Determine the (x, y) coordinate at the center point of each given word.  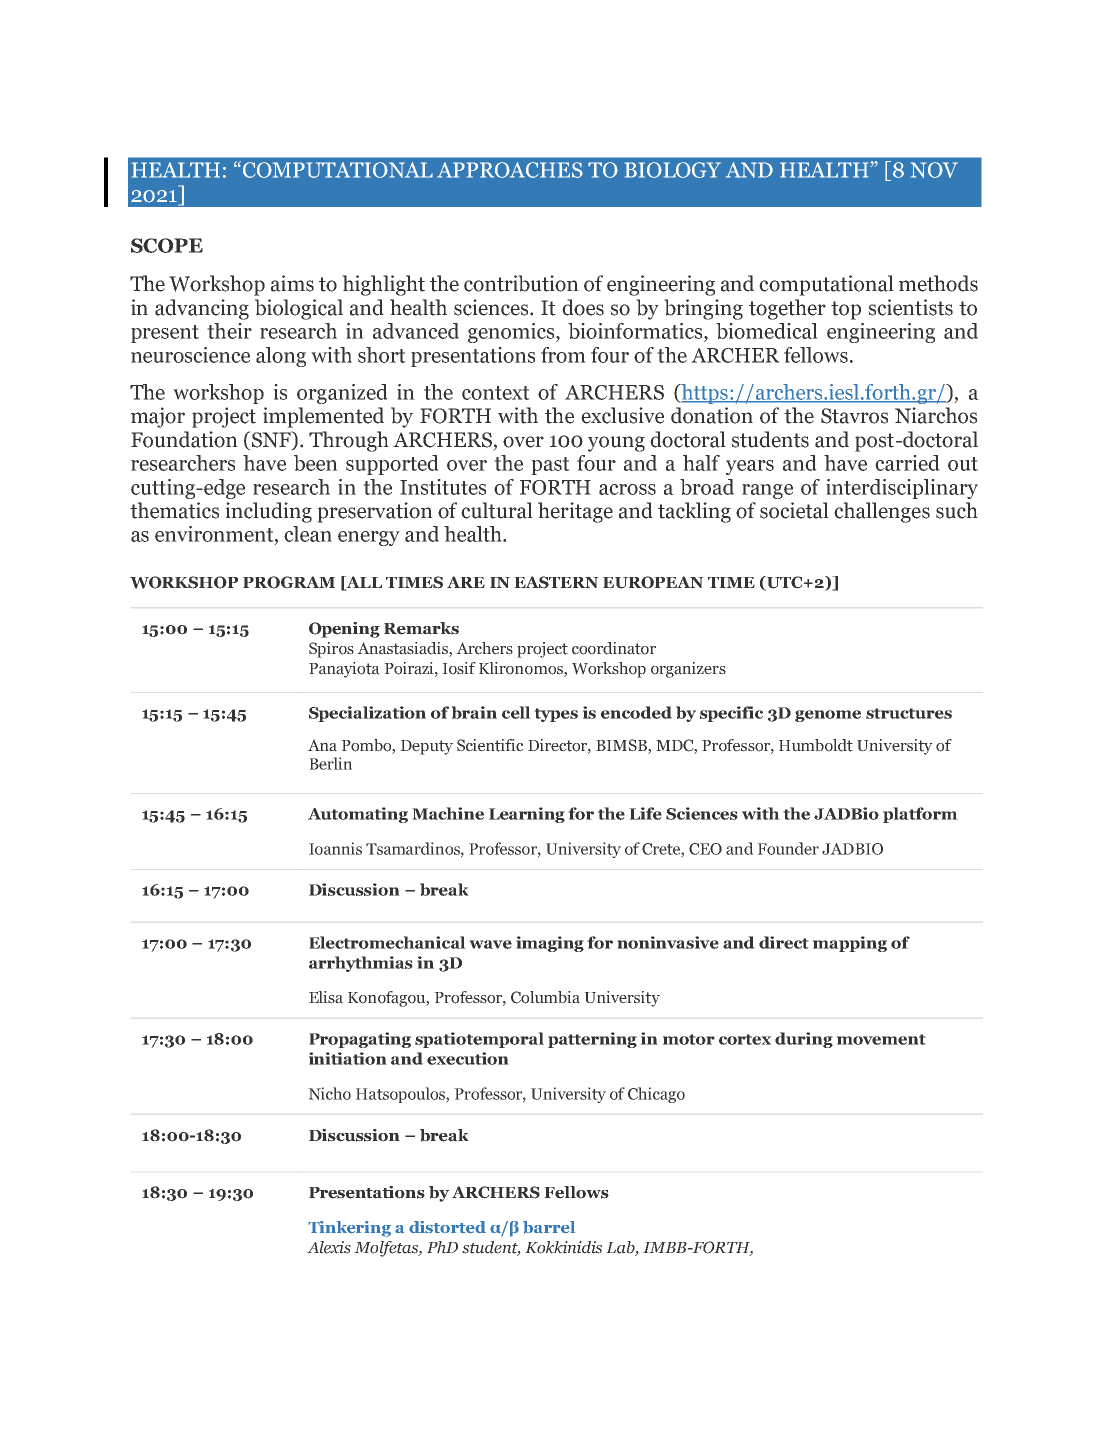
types (556, 715)
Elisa (326, 997)
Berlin (330, 763)
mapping (850, 944)
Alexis (329, 1247)
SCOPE (167, 245)
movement (881, 1039)
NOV (934, 170)
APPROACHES (510, 170)
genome (828, 716)
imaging (550, 944)
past (550, 466)
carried (907, 463)
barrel (549, 1227)
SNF (271, 440)
